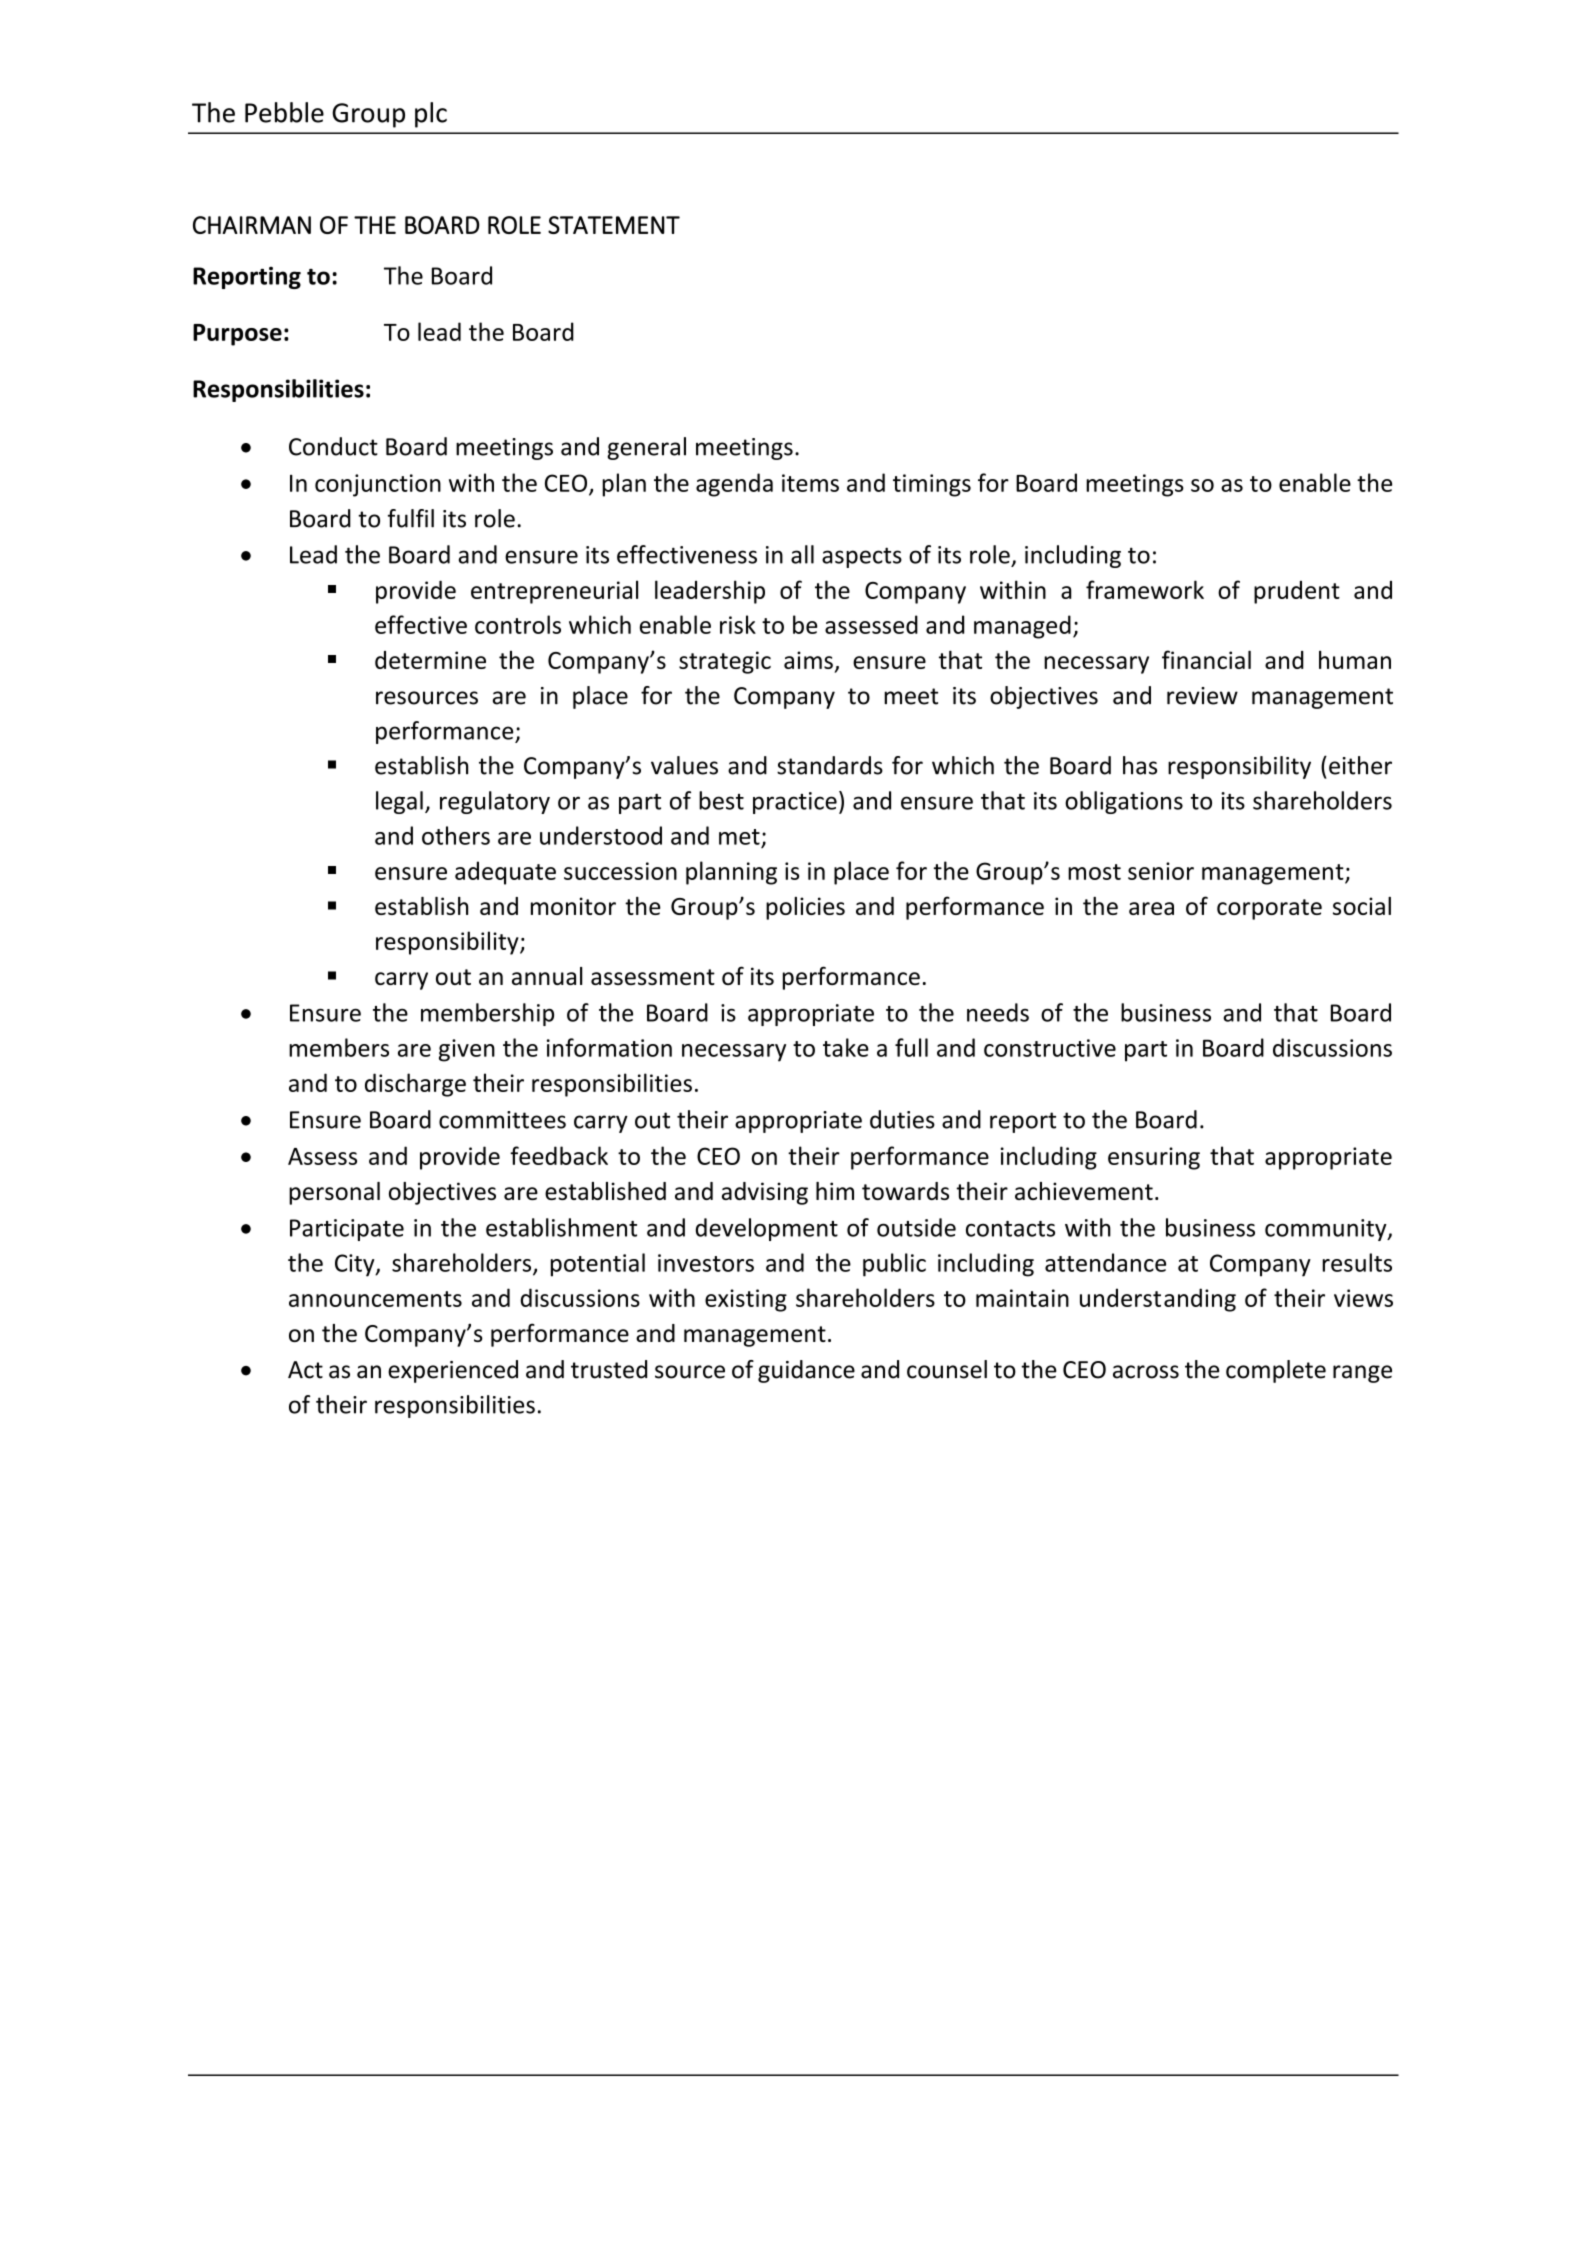  Describe the element at coordinates (1202, 696) in the screenshot. I see `review` at that location.
